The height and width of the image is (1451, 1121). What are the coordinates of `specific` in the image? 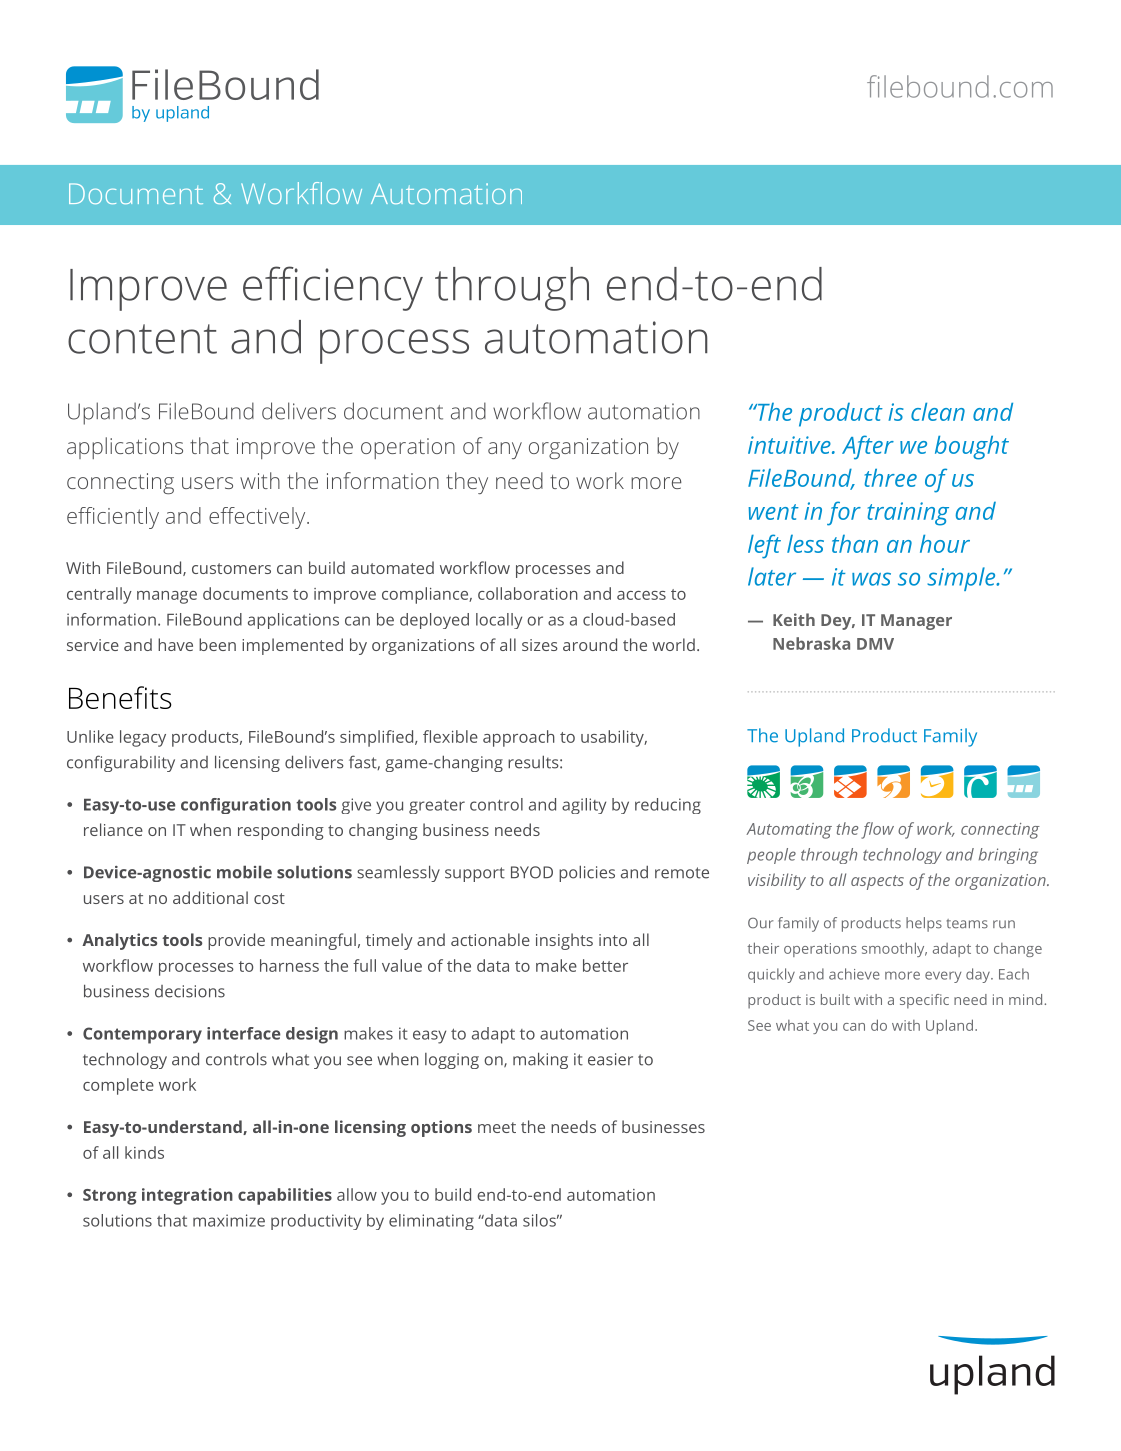 It's located at (924, 1001).
